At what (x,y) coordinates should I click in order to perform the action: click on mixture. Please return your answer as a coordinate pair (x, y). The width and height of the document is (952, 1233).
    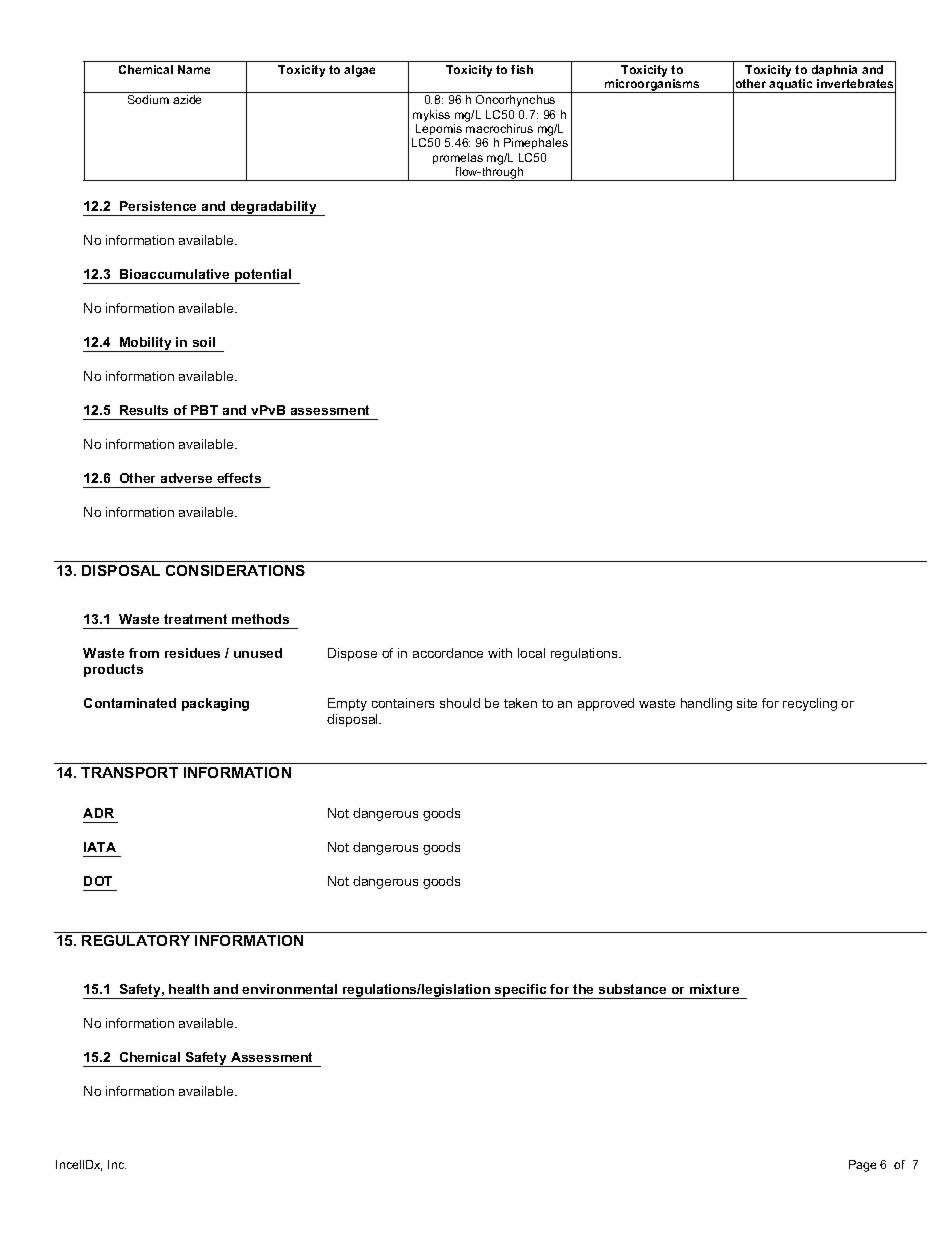
    Looking at the image, I should click on (714, 989).
